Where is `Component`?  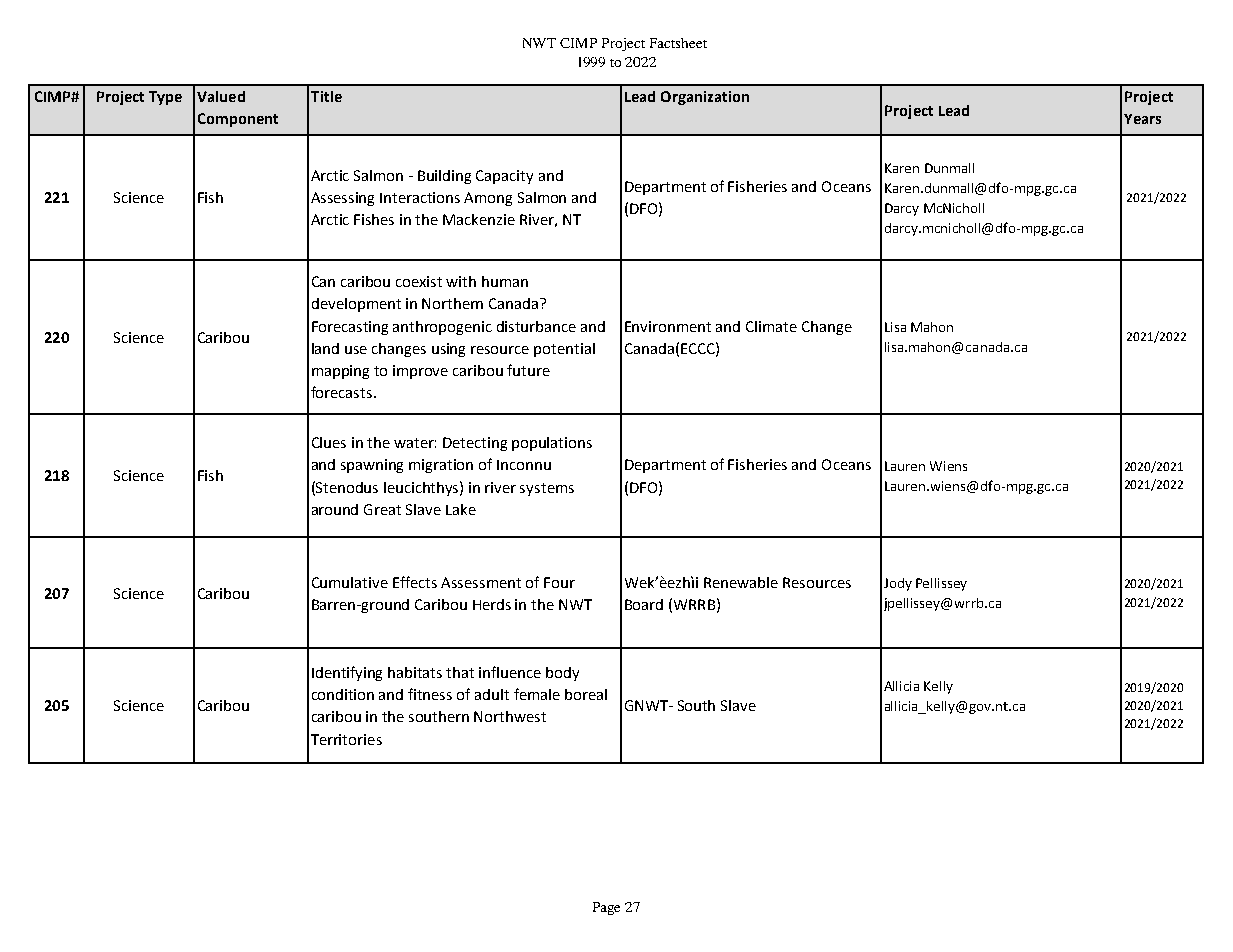 Component is located at coordinates (238, 120).
